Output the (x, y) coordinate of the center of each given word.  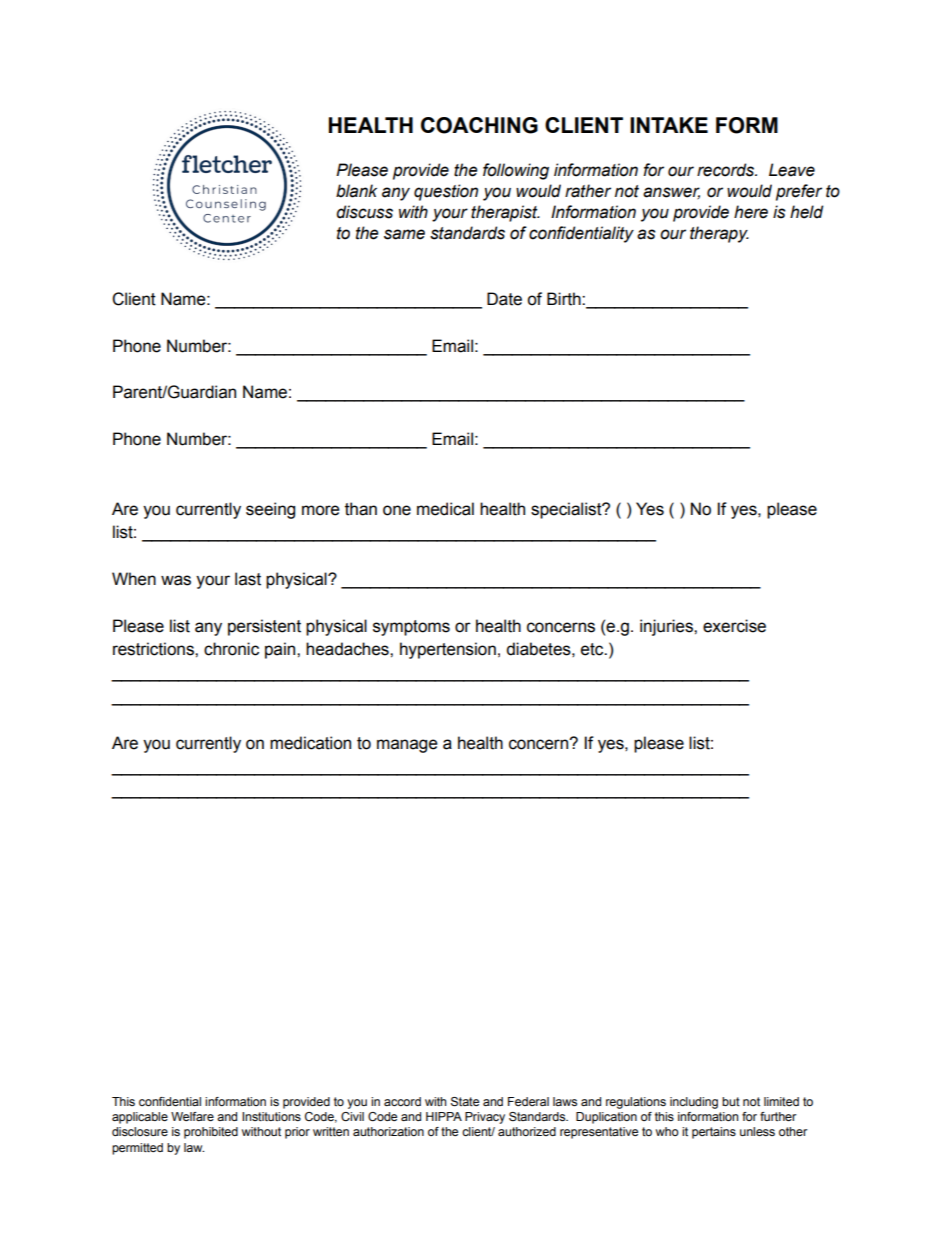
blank (356, 191)
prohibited (211, 1133)
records (727, 170)
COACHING (479, 125)
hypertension (448, 650)
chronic (231, 649)
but (731, 1101)
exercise (734, 626)
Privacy (485, 1118)
